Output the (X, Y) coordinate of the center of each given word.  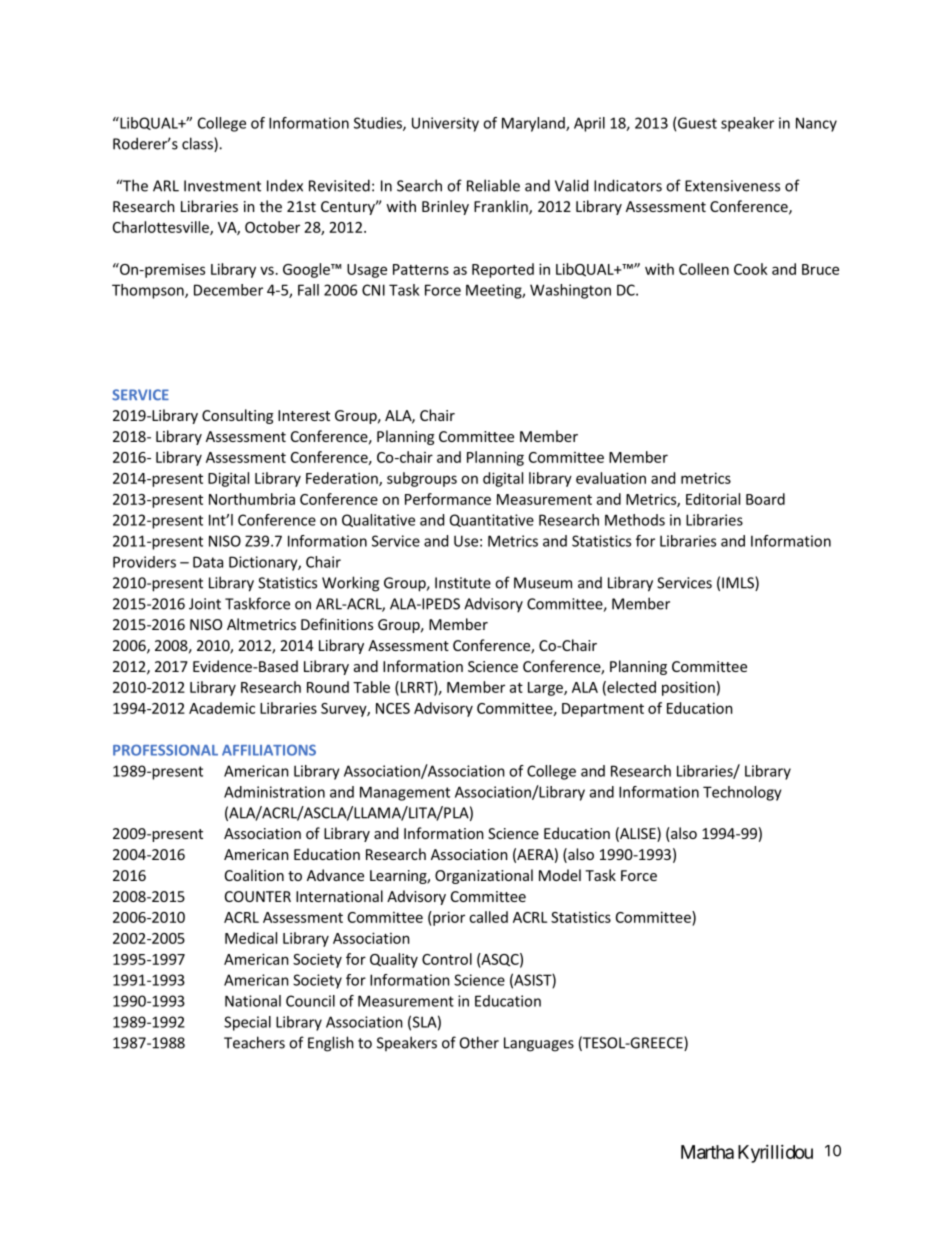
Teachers (254, 1042)
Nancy (816, 124)
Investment (222, 186)
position (688, 688)
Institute (463, 583)
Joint (205, 604)
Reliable (493, 185)
